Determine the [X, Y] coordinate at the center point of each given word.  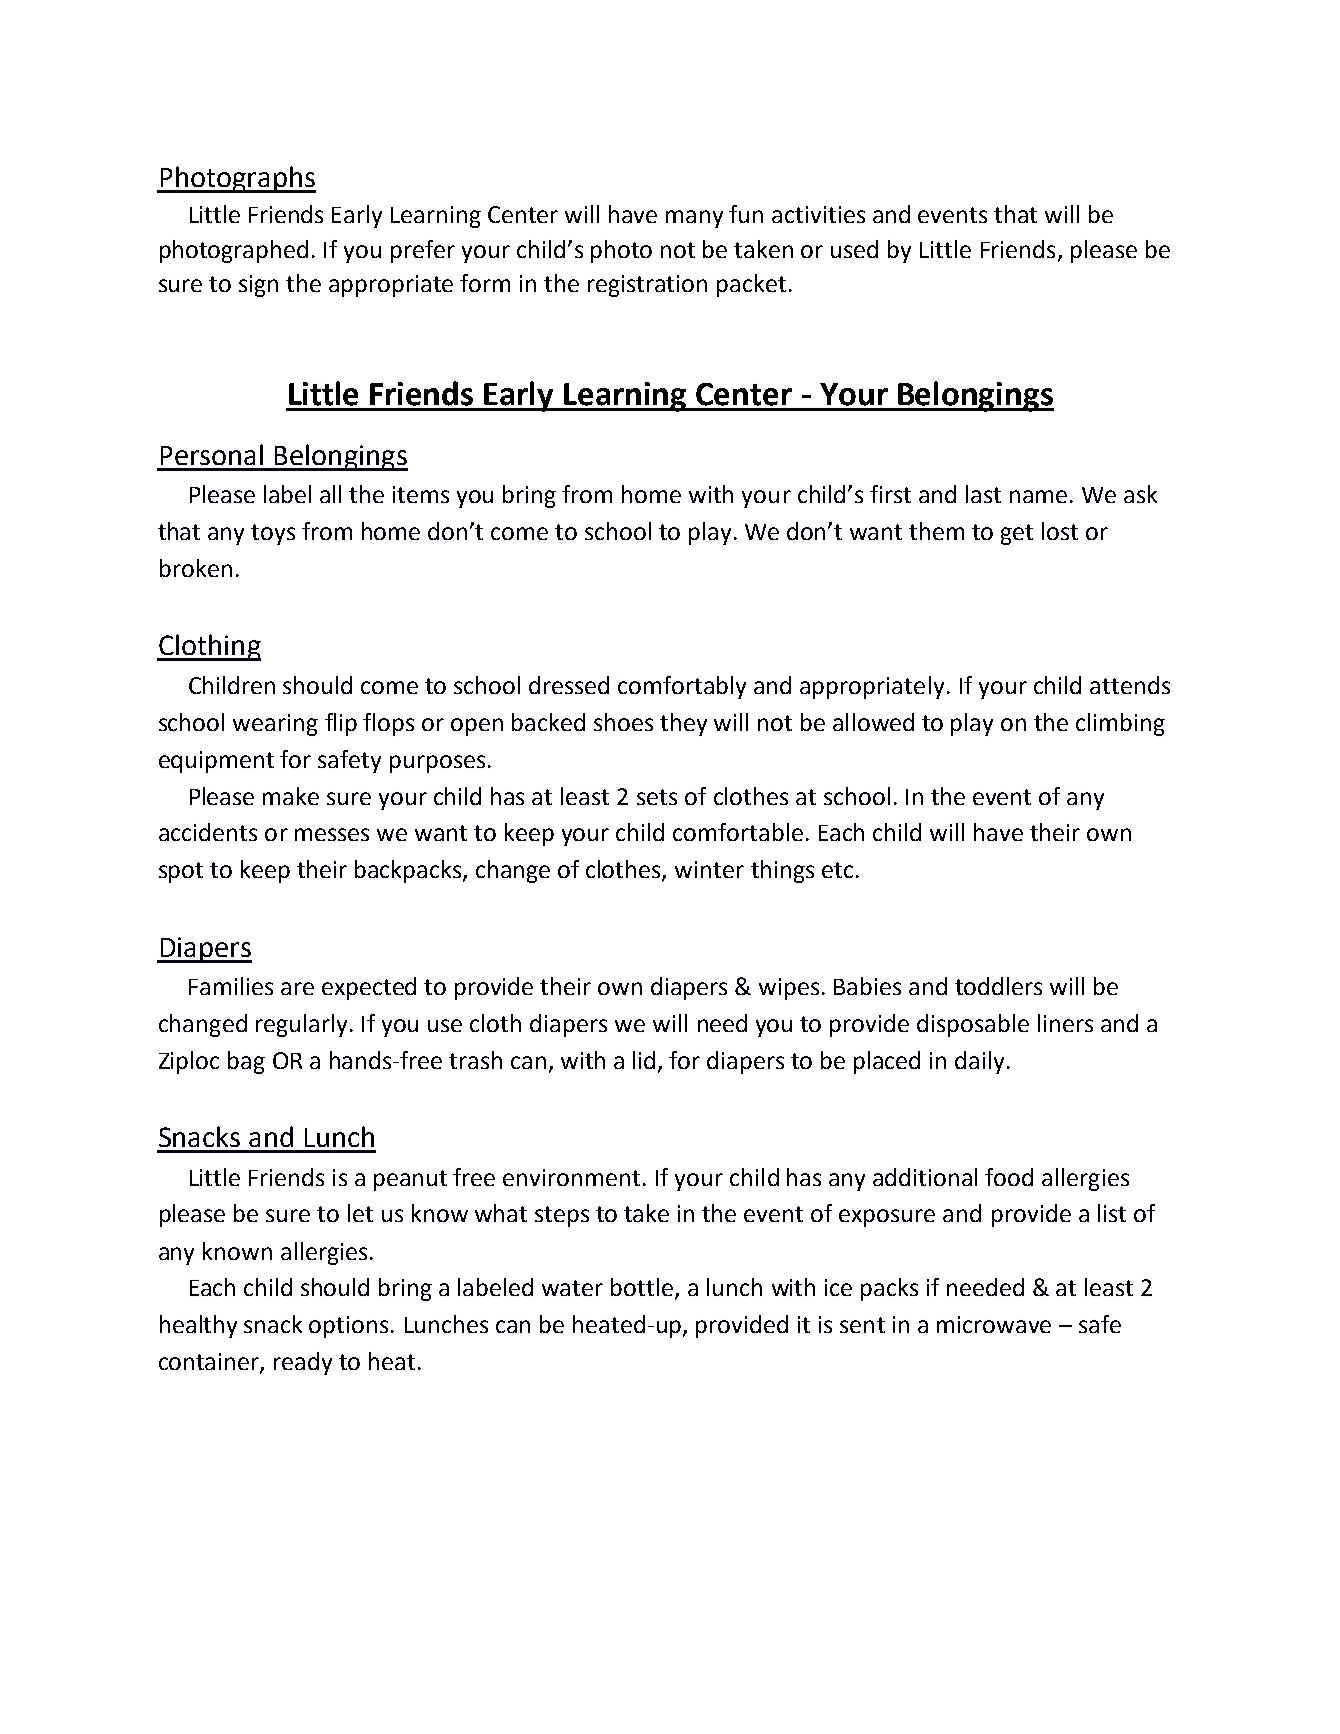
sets [657, 797]
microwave [994, 1324]
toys [273, 534]
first [890, 494]
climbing [1120, 724]
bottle [643, 1288]
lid [644, 1060]
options [348, 1327]
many [694, 219]
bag [246, 1062]
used [854, 249]
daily [979, 1062]
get [1017, 534]
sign [258, 286]
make [291, 796]
